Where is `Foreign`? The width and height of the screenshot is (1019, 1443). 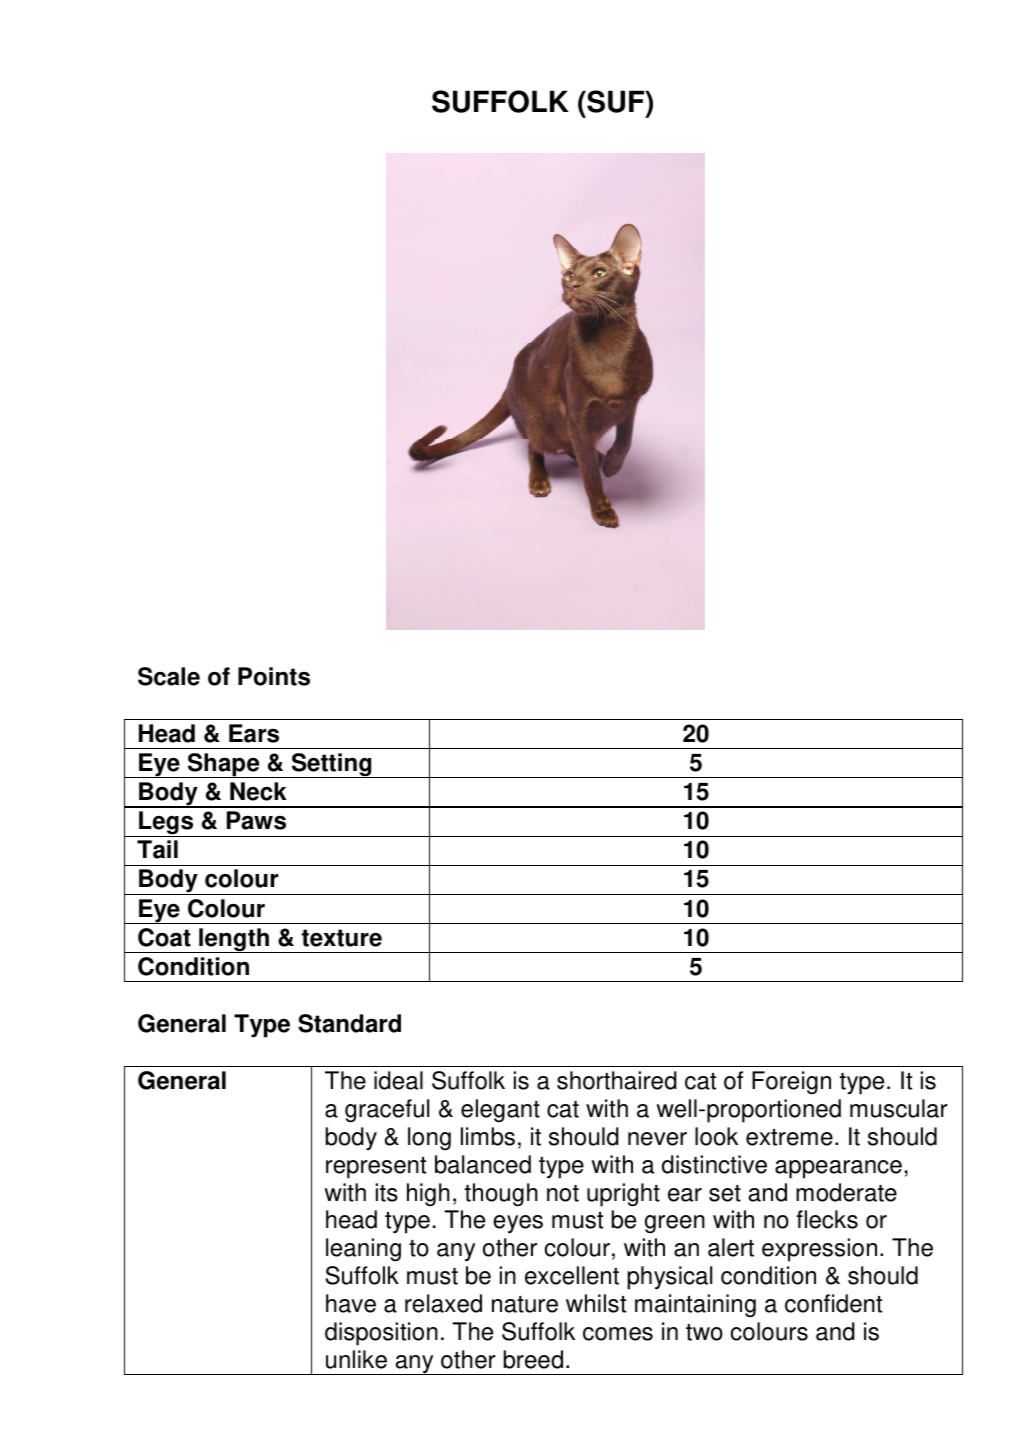 Foreign is located at coordinates (791, 1083).
